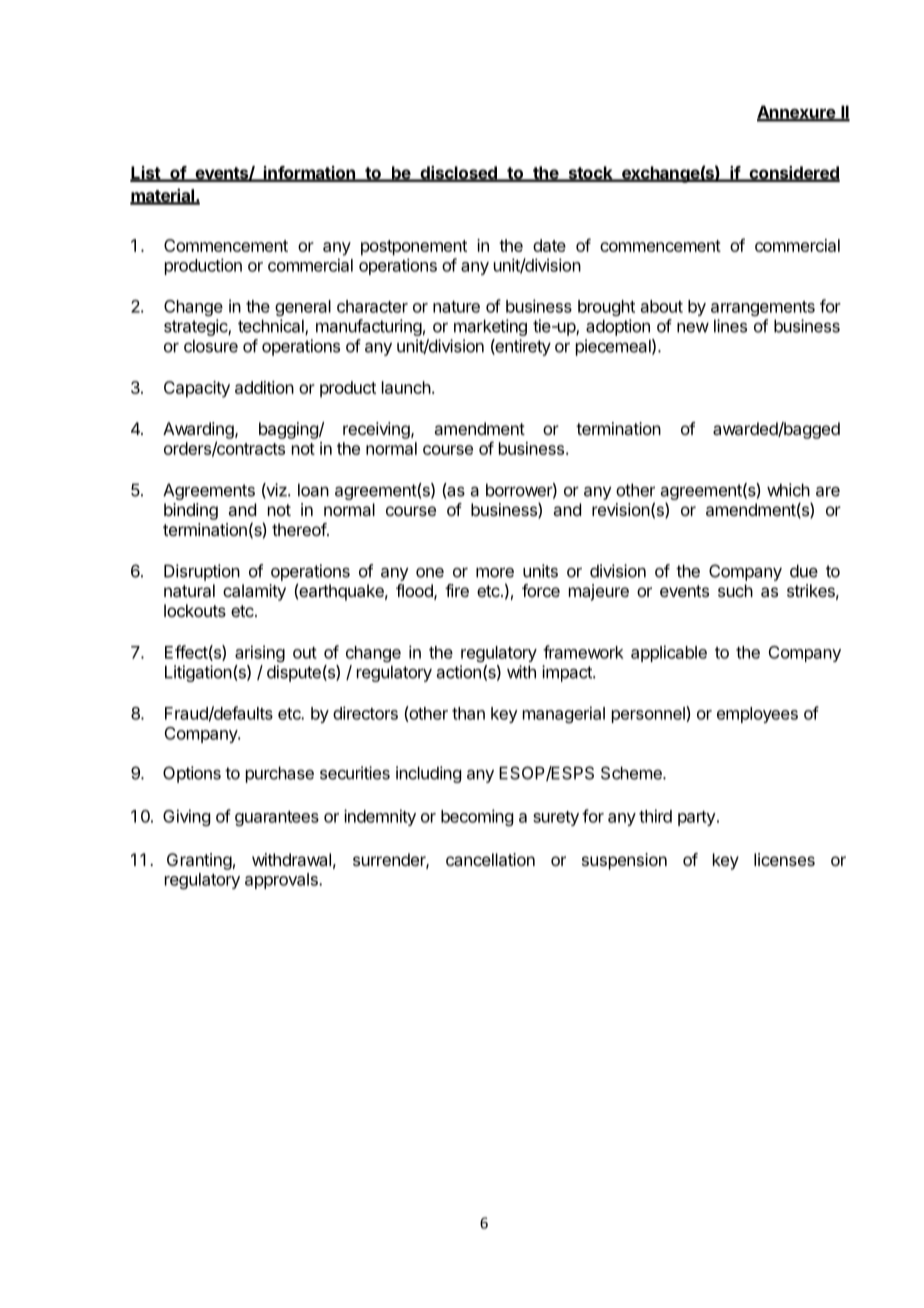 This document has height=1308, width=924. Describe the element at coordinates (549, 245) in the document. I see `date` at that location.
